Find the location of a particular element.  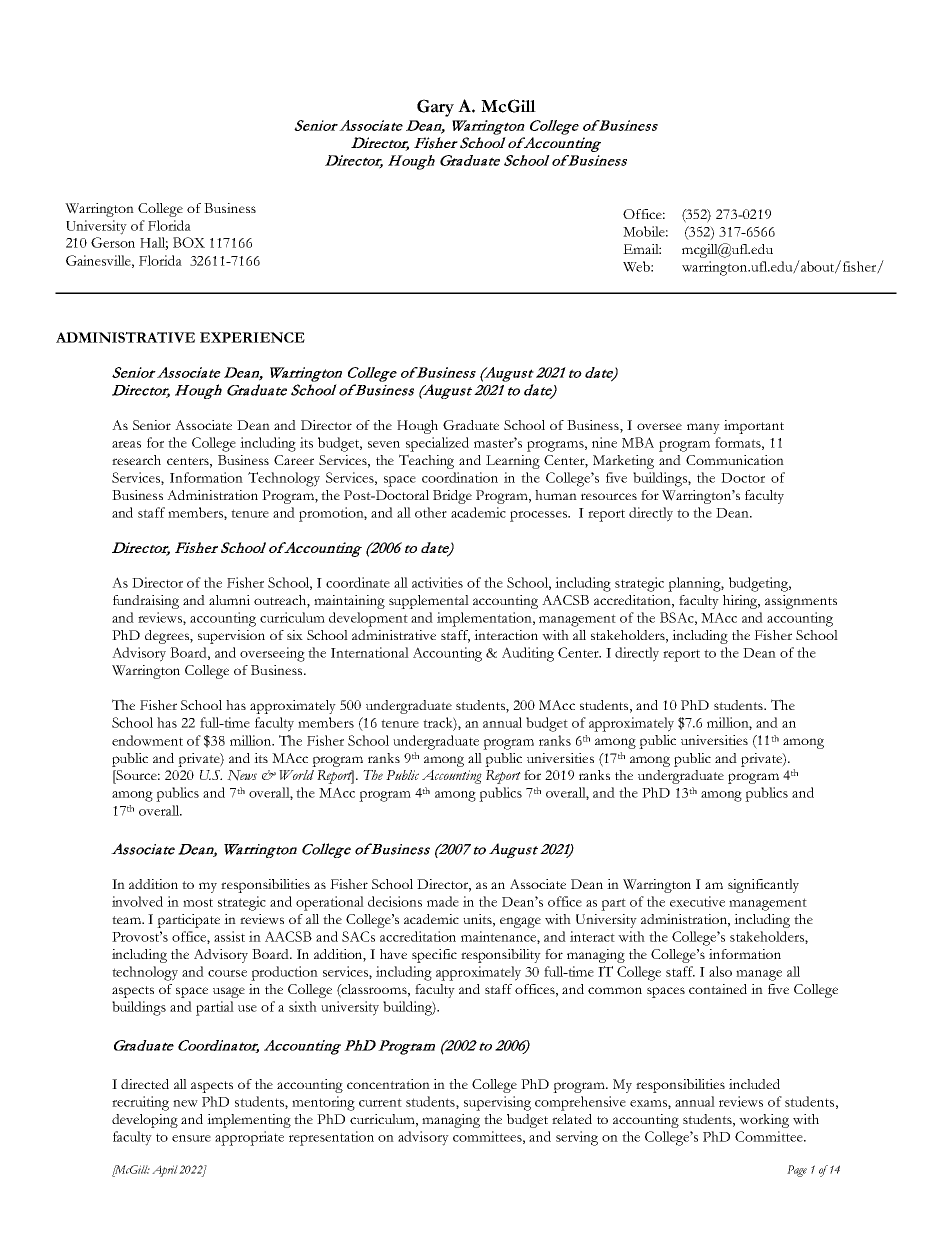

Gary is located at coordinates (435, 108).
